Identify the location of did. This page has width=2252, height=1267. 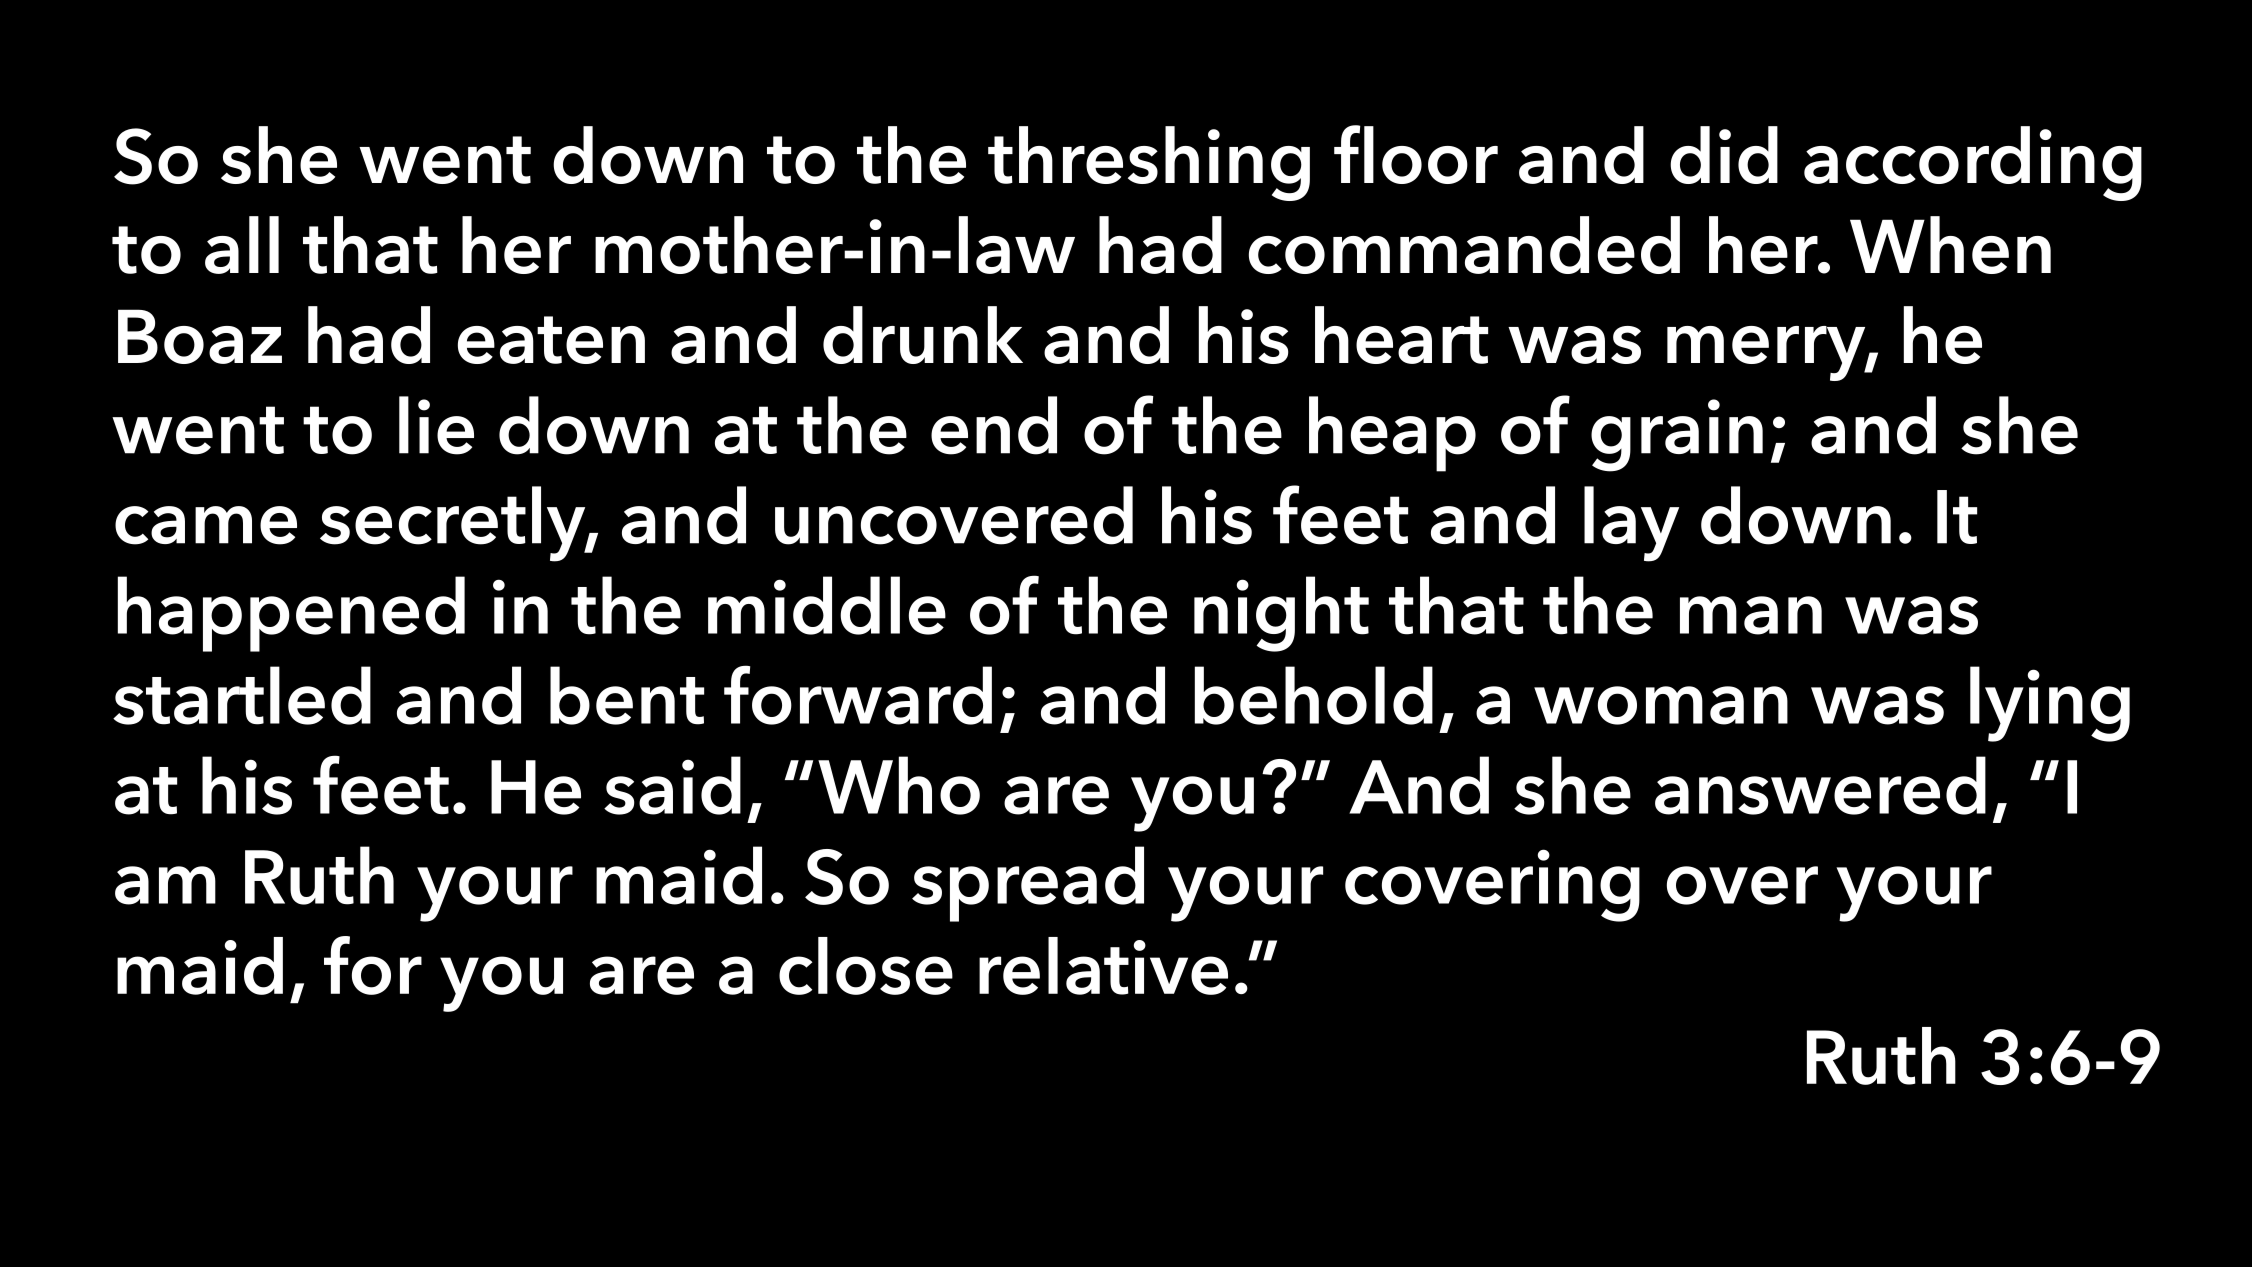
(1724, 155).
